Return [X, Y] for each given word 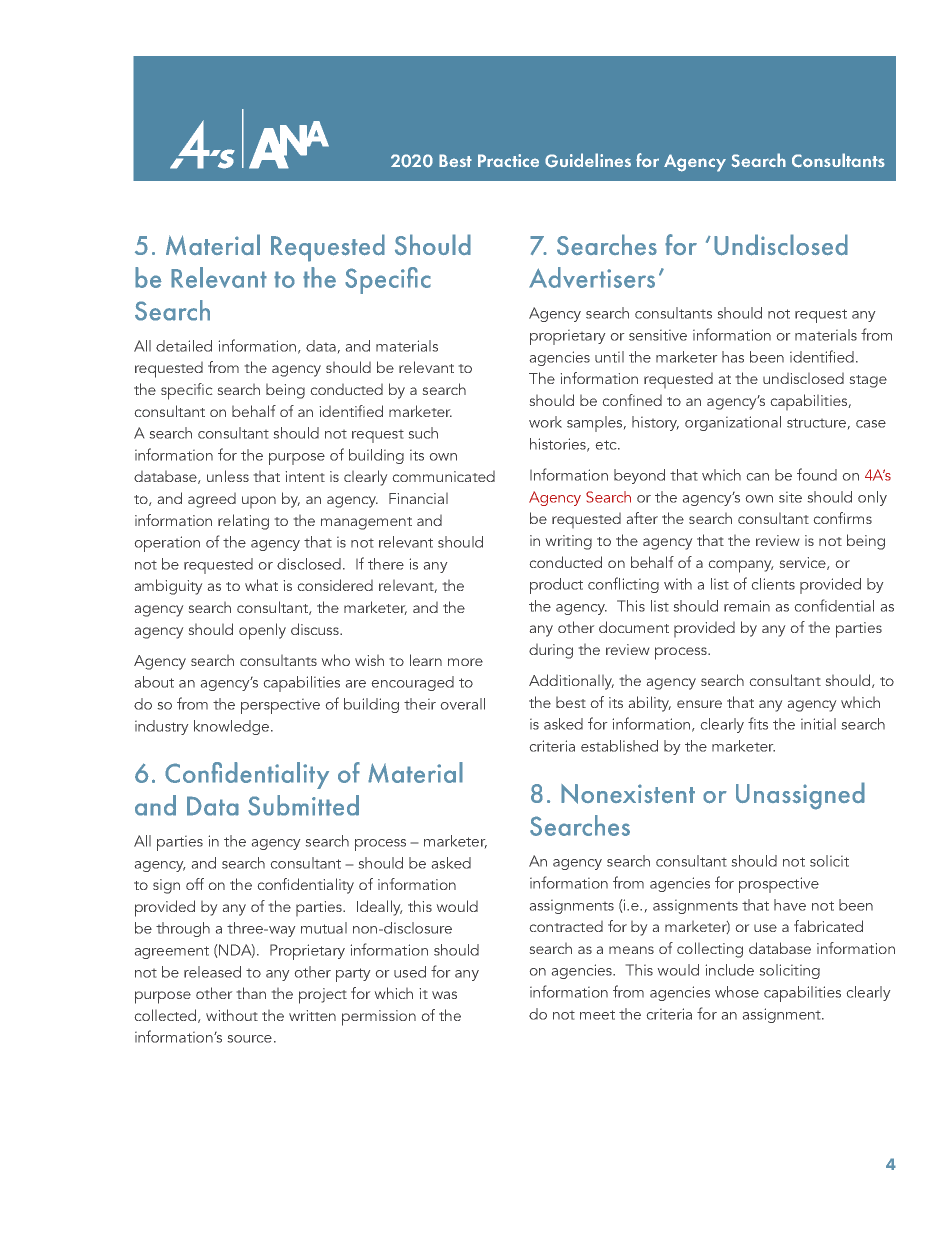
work [545, 422]
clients [773, 584]
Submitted [303, 805]
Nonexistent [628, 794]
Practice [508, 160]
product [556, 586]
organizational [733, 423]
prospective [779, 885]
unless [228, 476]
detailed [184, 346]
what [261, 585]
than [251, 993]
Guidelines [588, 160]
